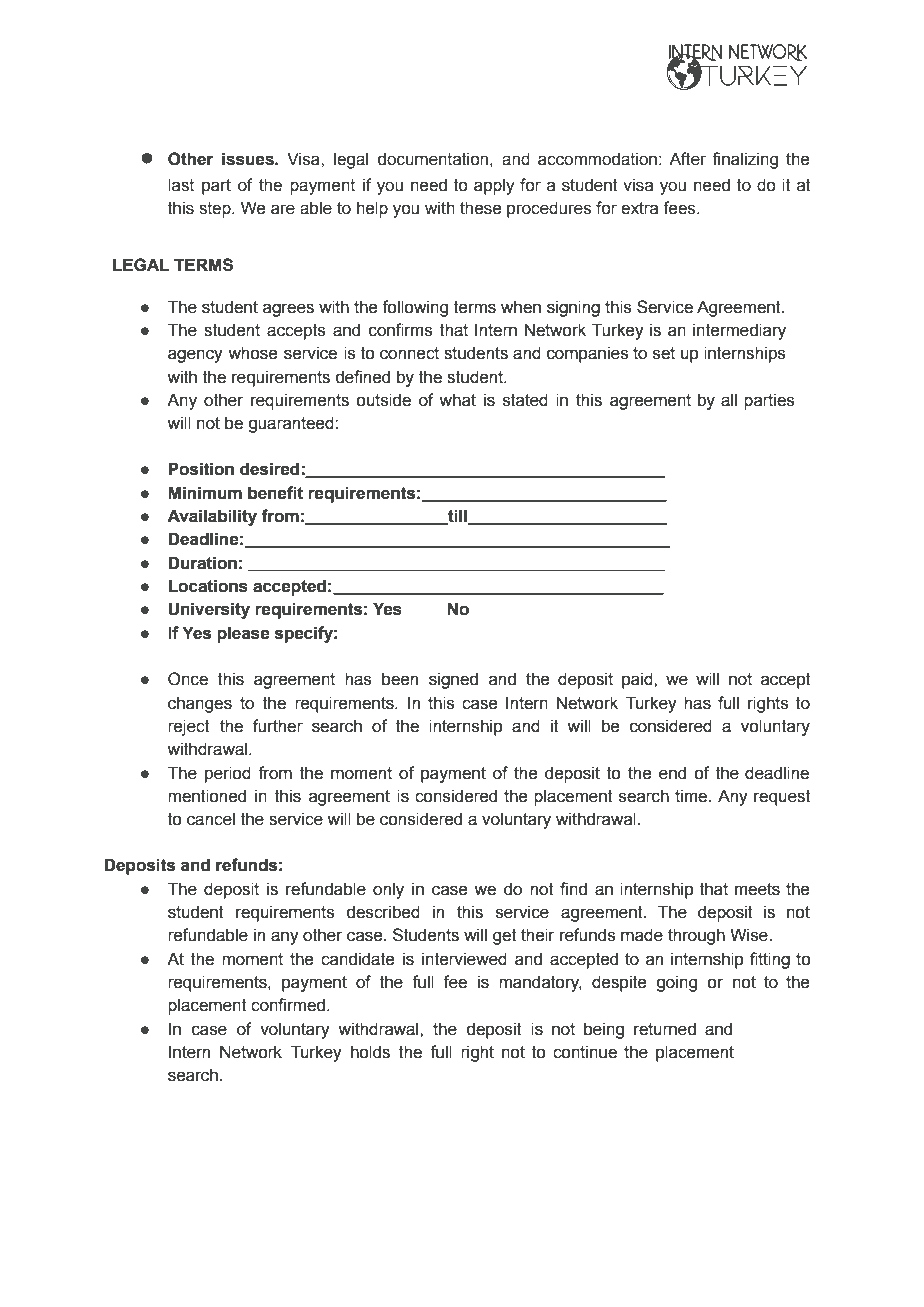 This screenshot has width=924, height=1307. I want to click on fees, so click(680, 208).
